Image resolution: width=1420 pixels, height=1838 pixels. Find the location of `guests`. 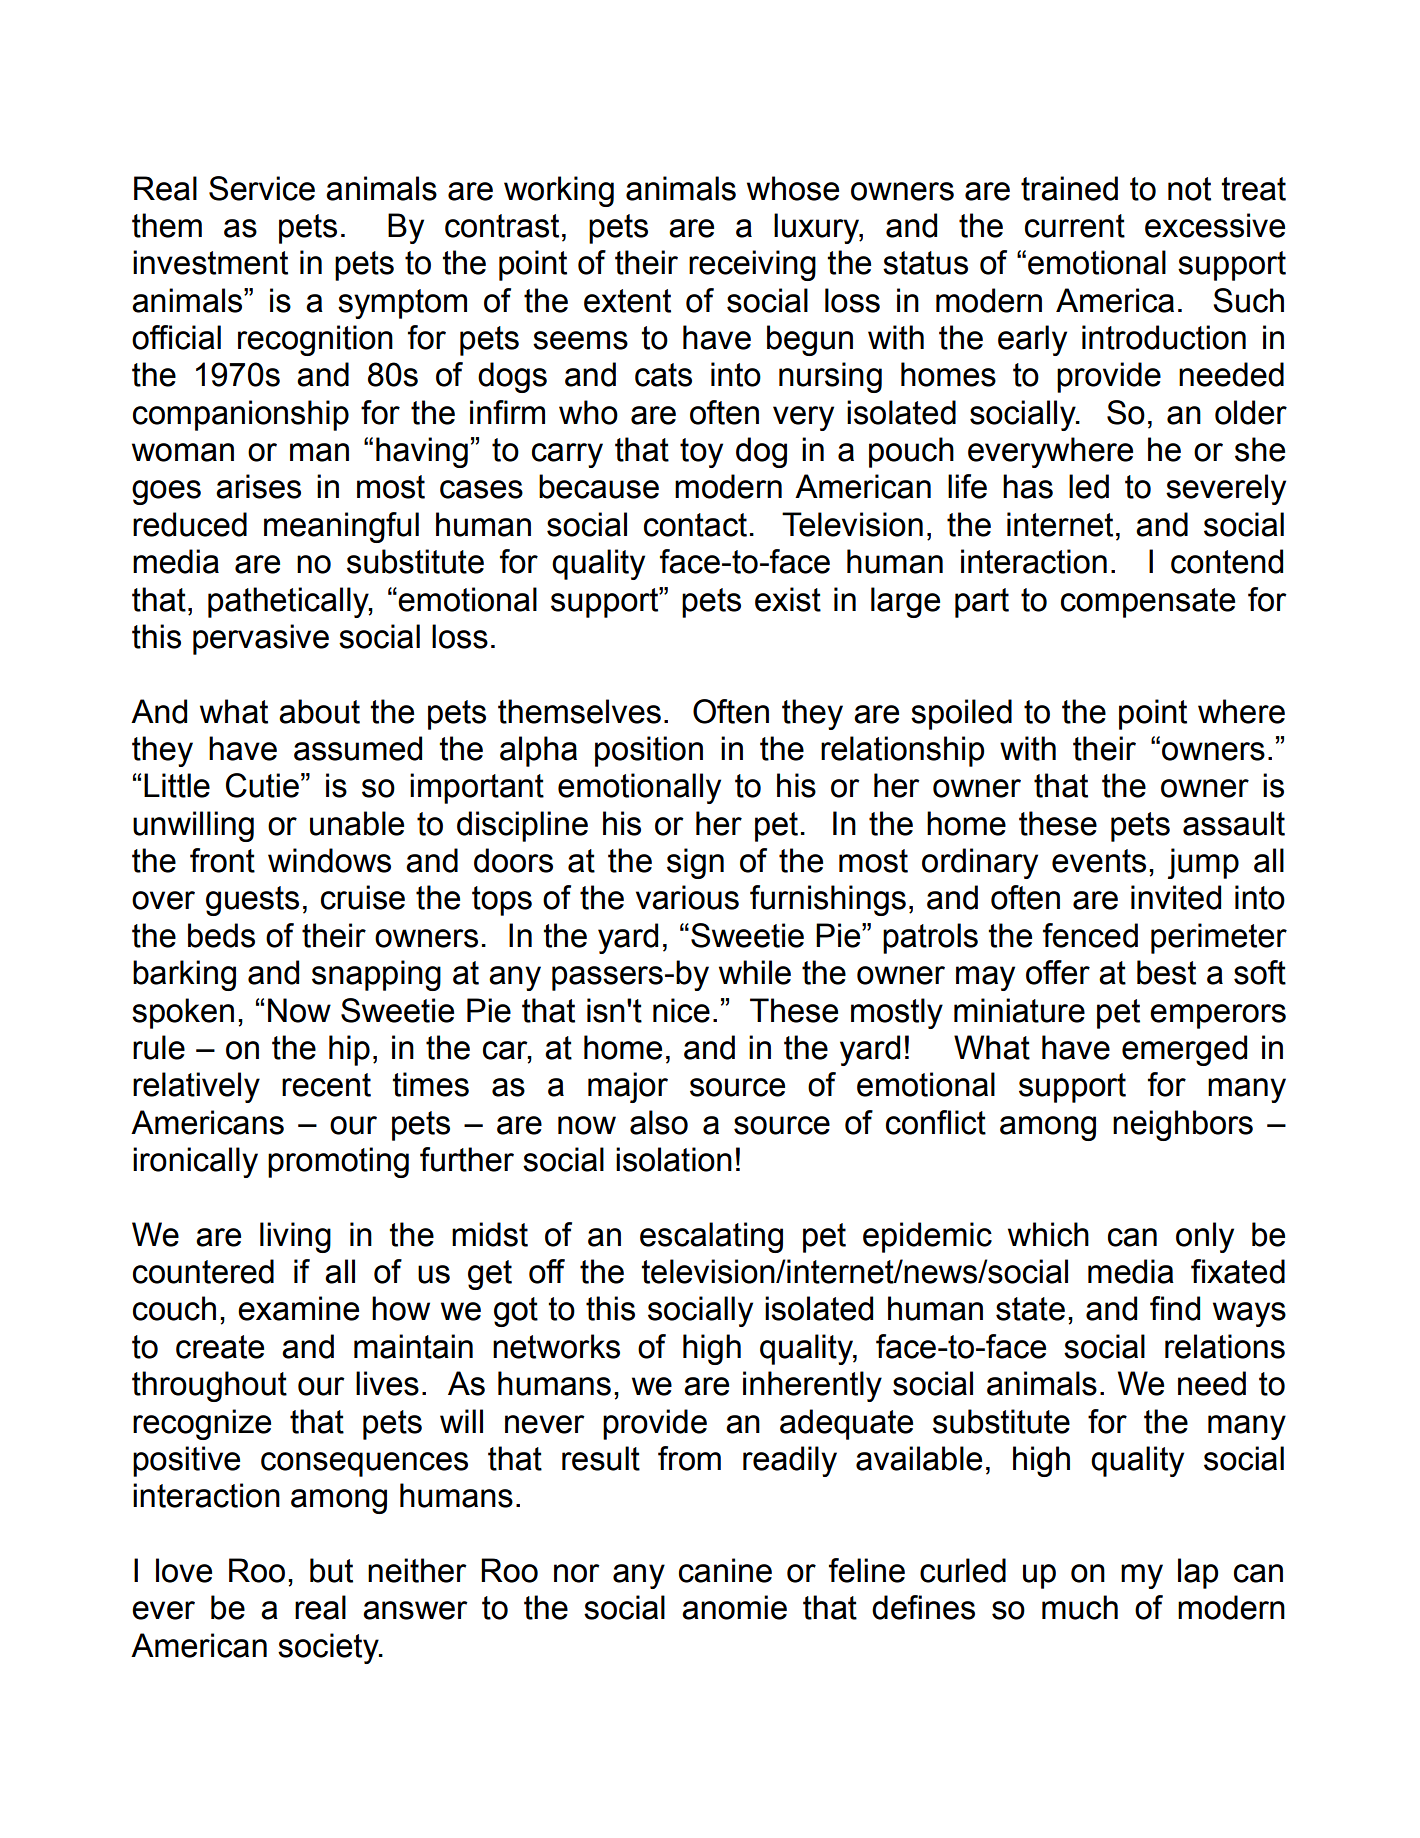

guests is located at coordinates (252, 901).
